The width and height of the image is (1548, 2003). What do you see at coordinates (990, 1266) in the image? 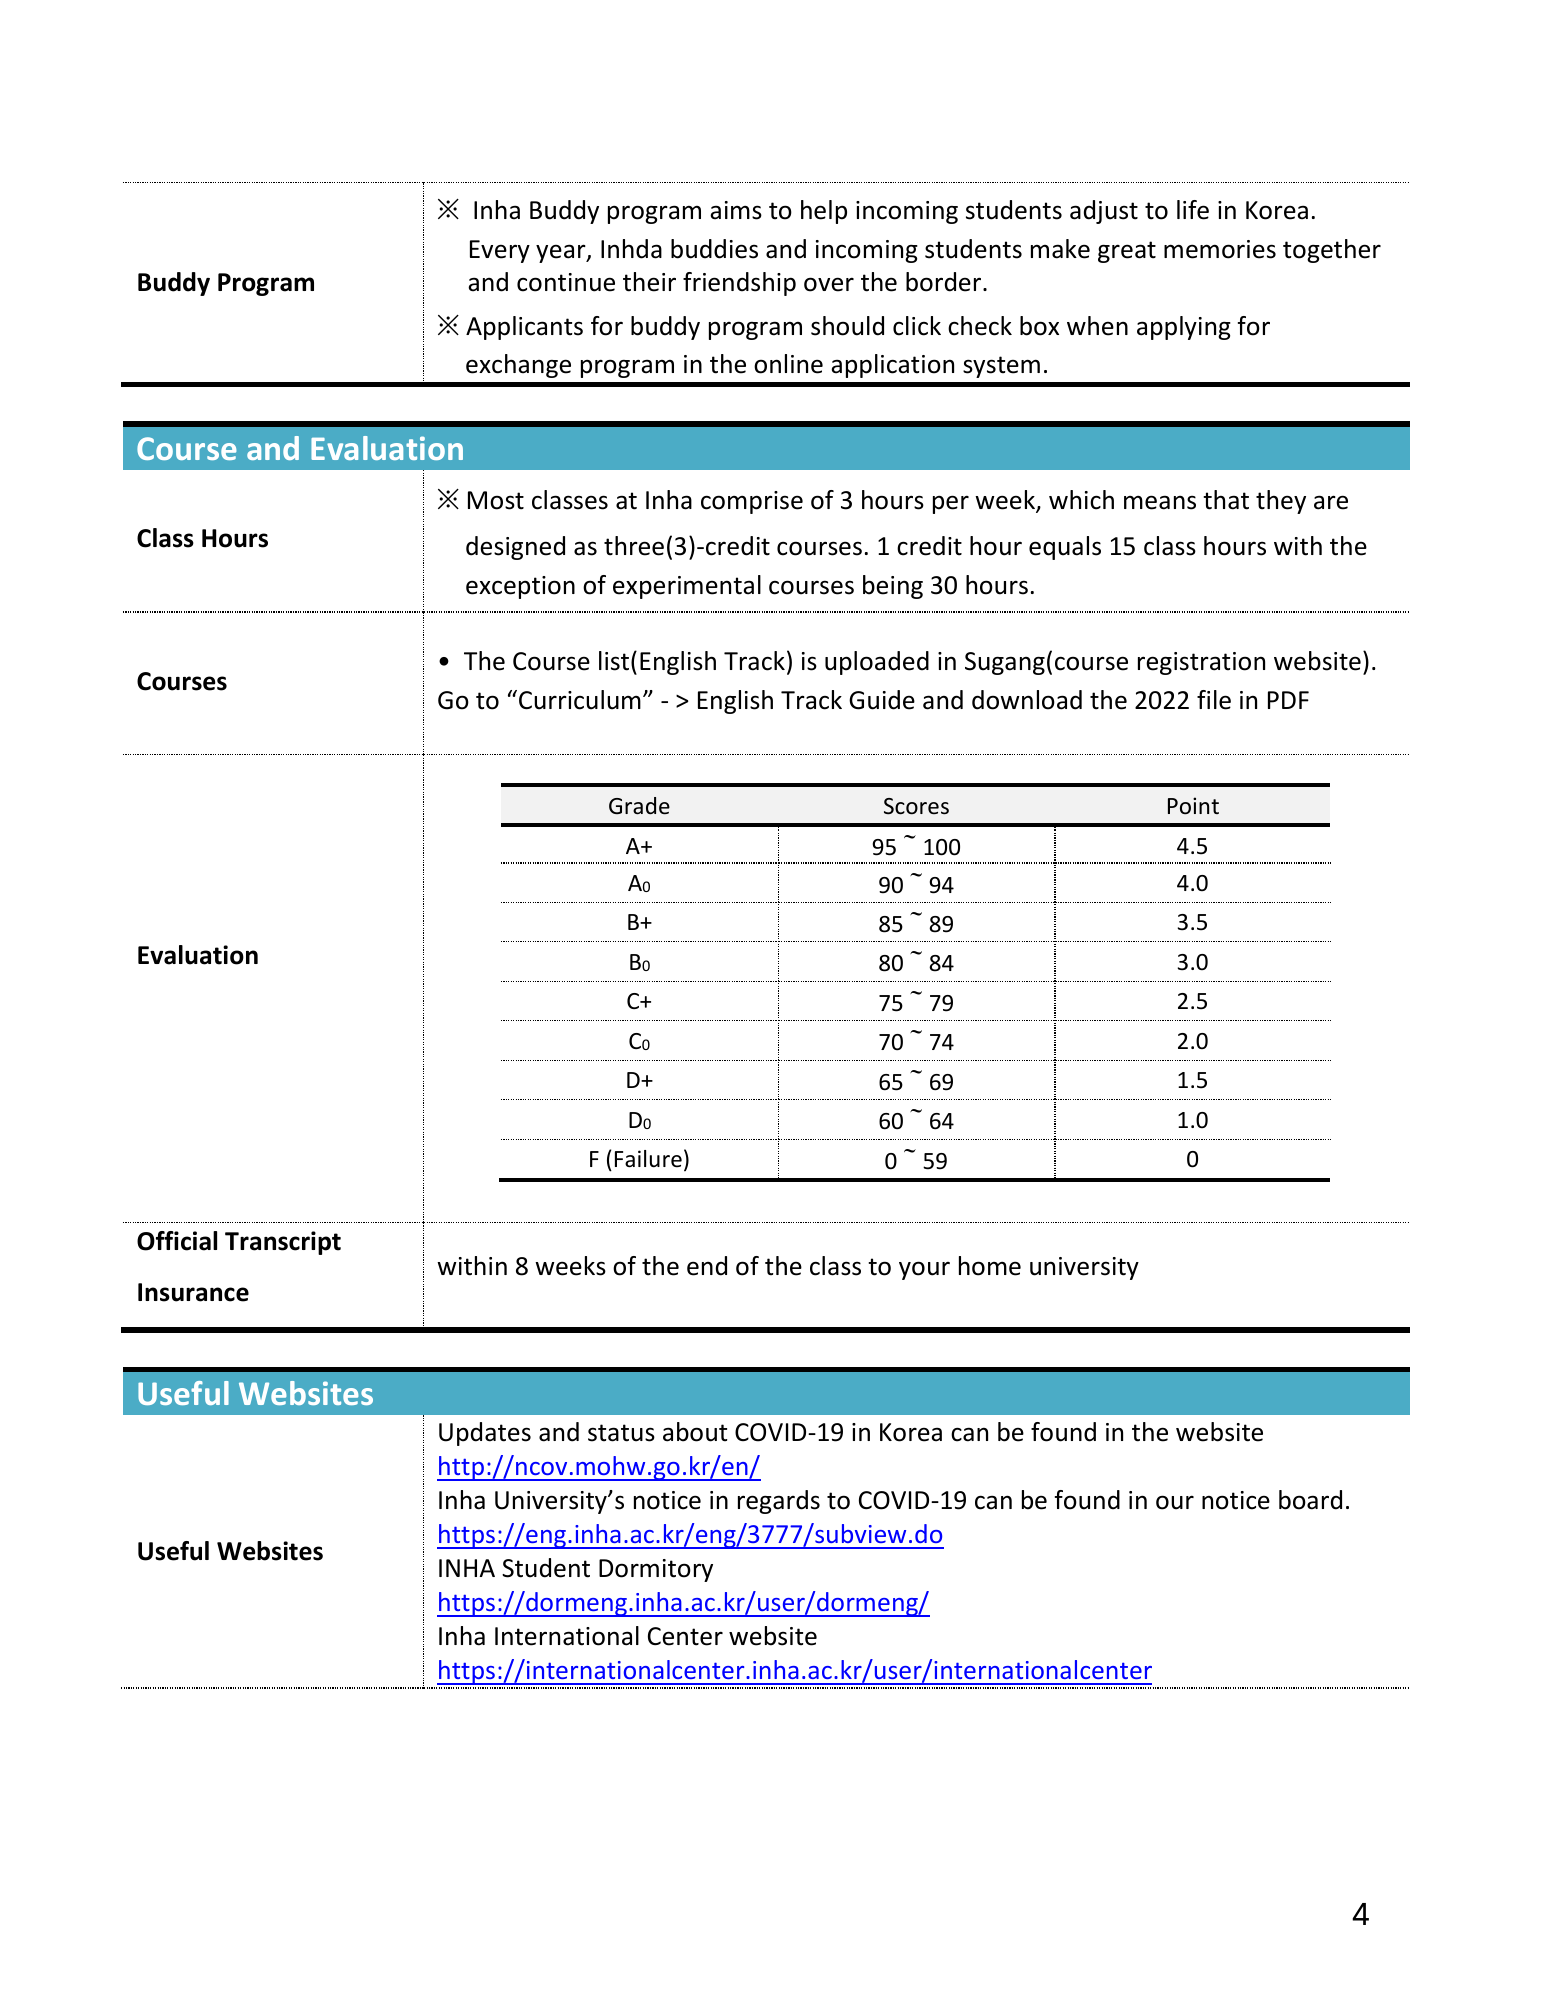
I see `home` at bounding box center [990, 1266].
